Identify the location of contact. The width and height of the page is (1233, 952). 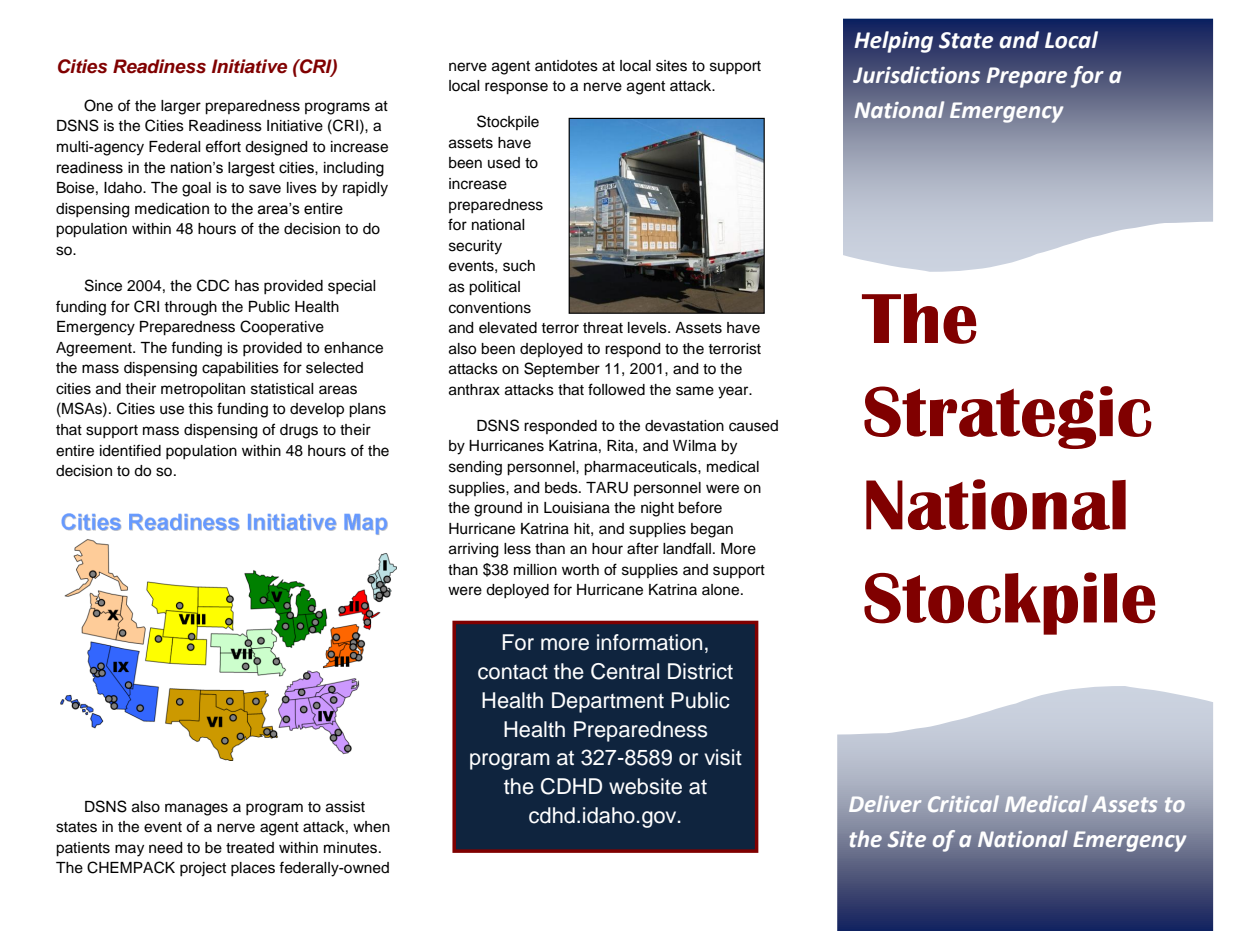
(513, 672).
